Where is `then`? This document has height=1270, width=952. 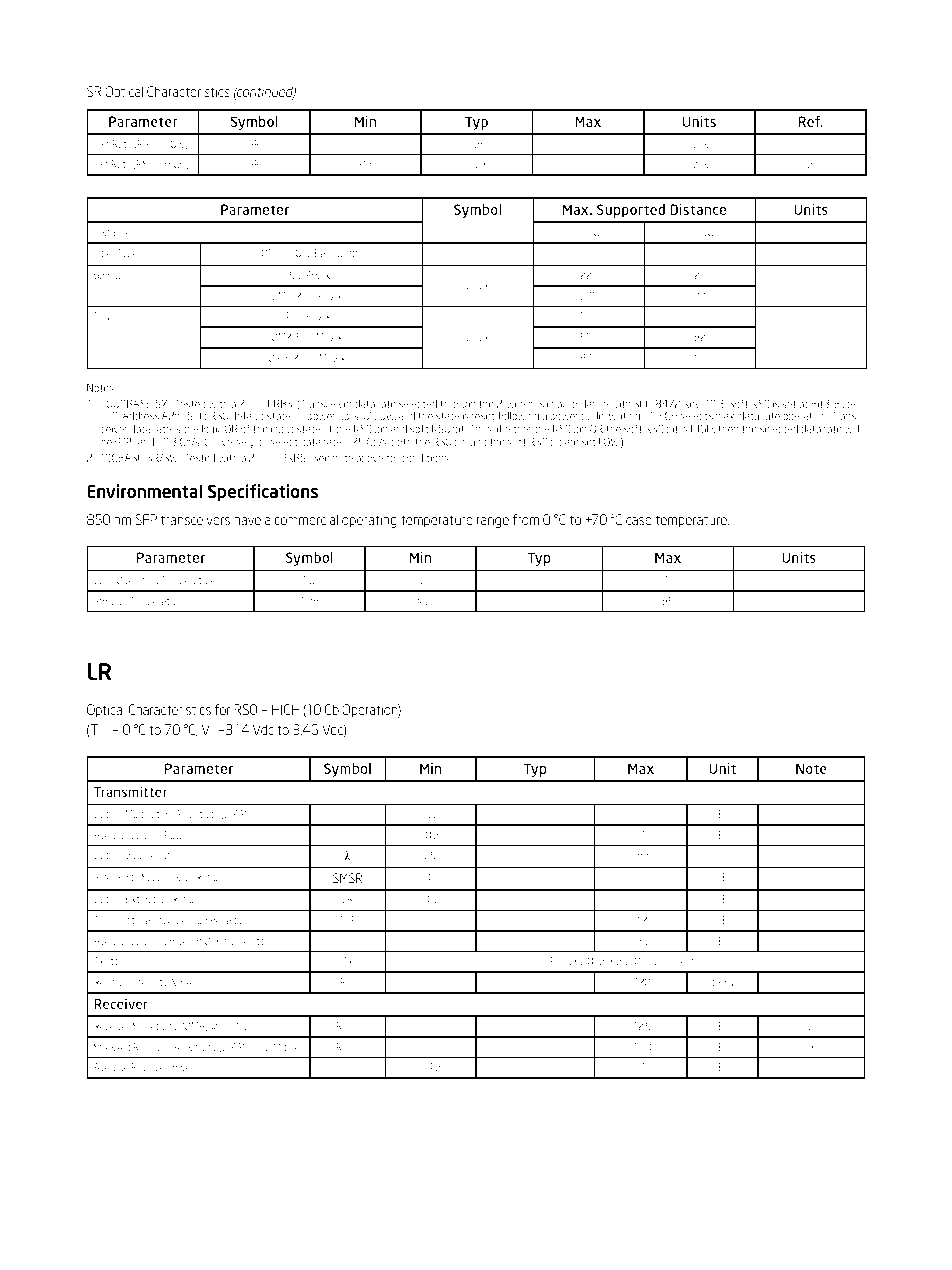 then is located at coordinates (728, 429).
